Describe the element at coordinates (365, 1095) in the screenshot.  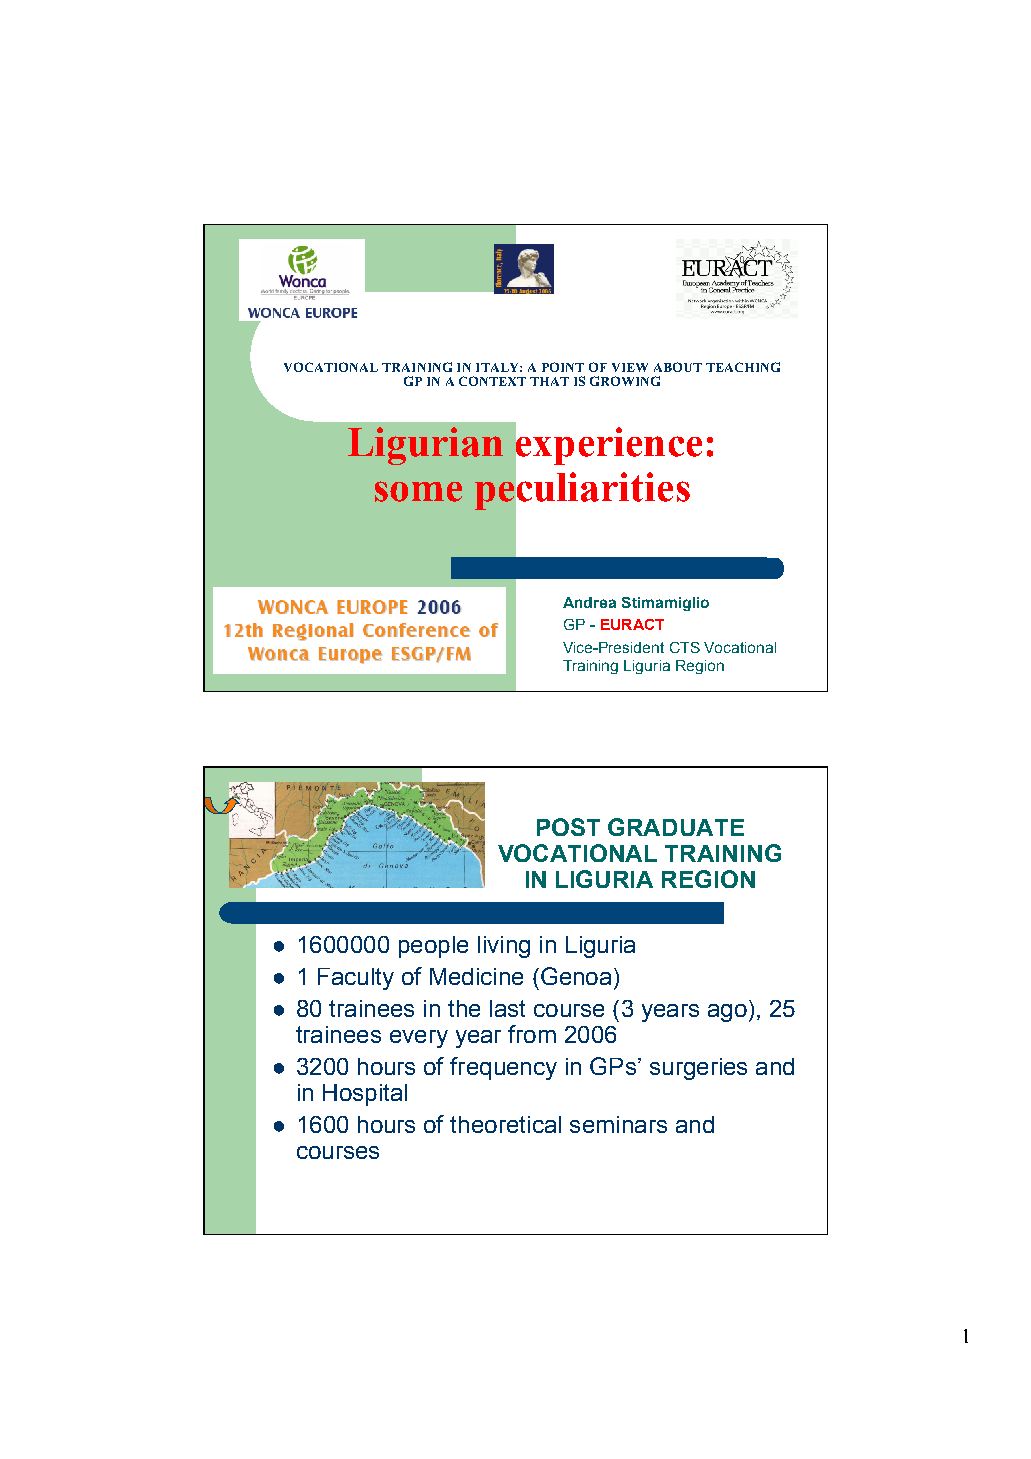
I see `Hospital` at that location.
